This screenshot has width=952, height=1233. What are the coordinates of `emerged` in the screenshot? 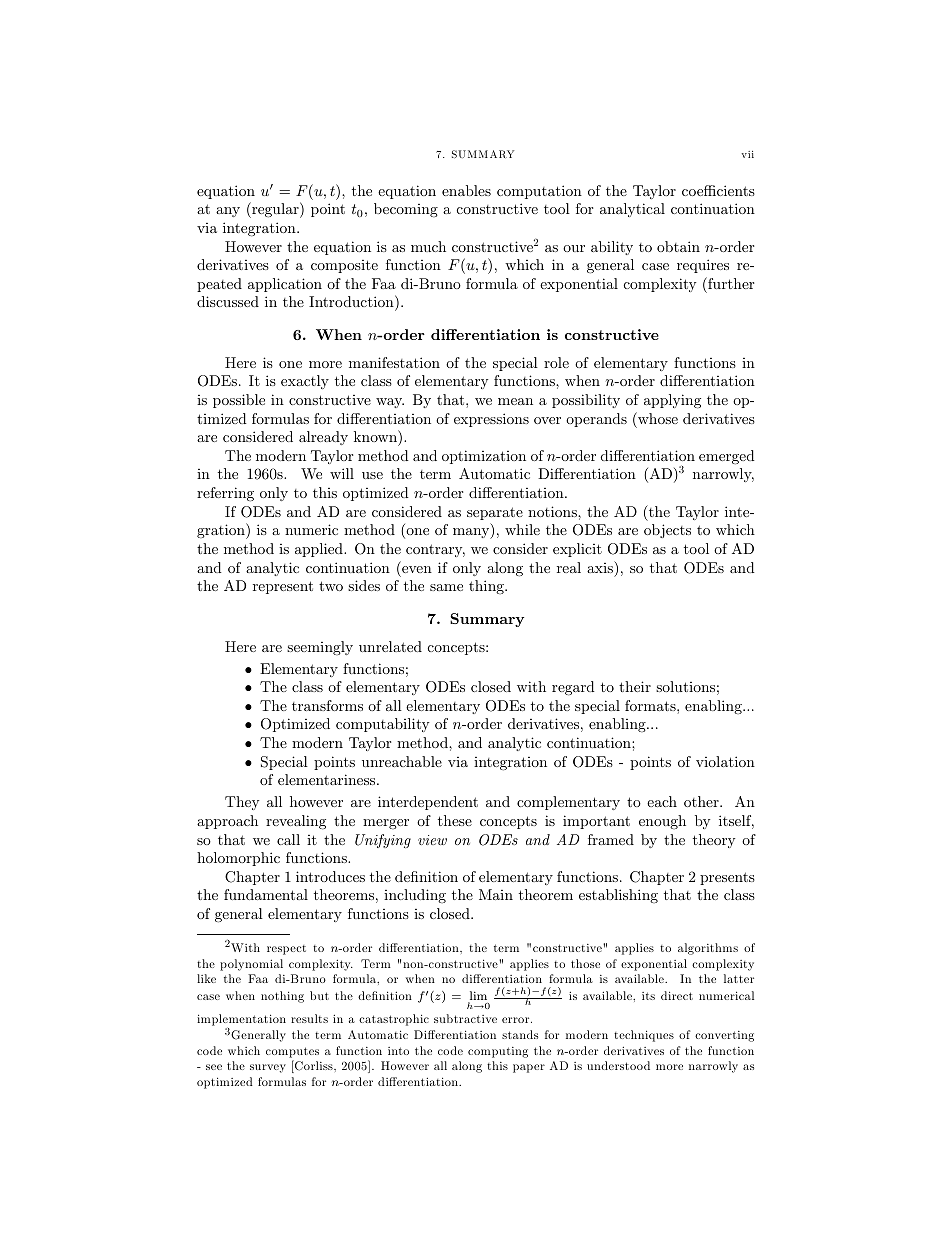 It's located at (727, 457).
